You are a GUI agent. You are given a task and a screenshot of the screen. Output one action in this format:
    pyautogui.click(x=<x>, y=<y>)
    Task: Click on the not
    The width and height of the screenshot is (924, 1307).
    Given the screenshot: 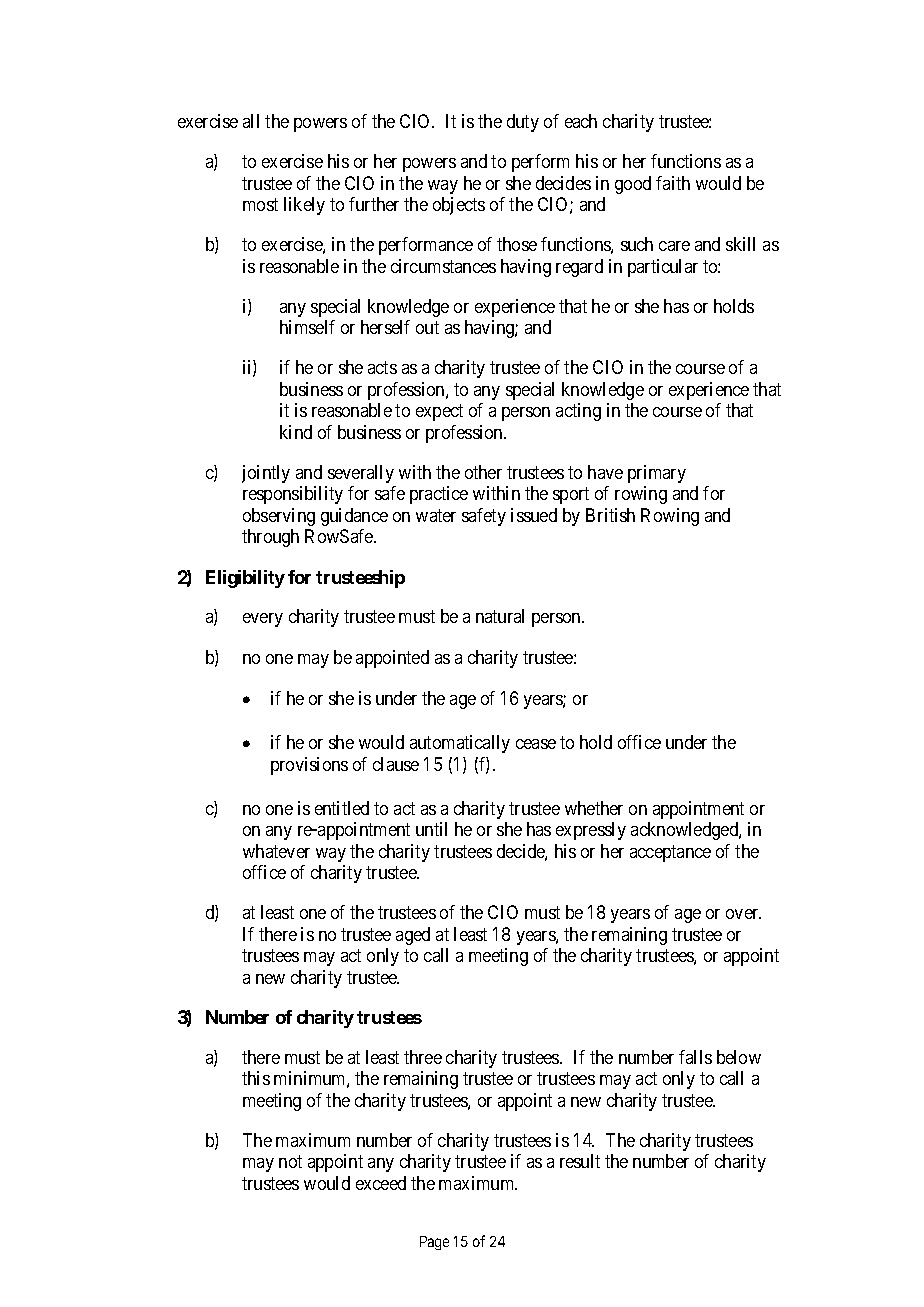 What is the action you would take?
    pyautogui.click(x=290, y=1162)
